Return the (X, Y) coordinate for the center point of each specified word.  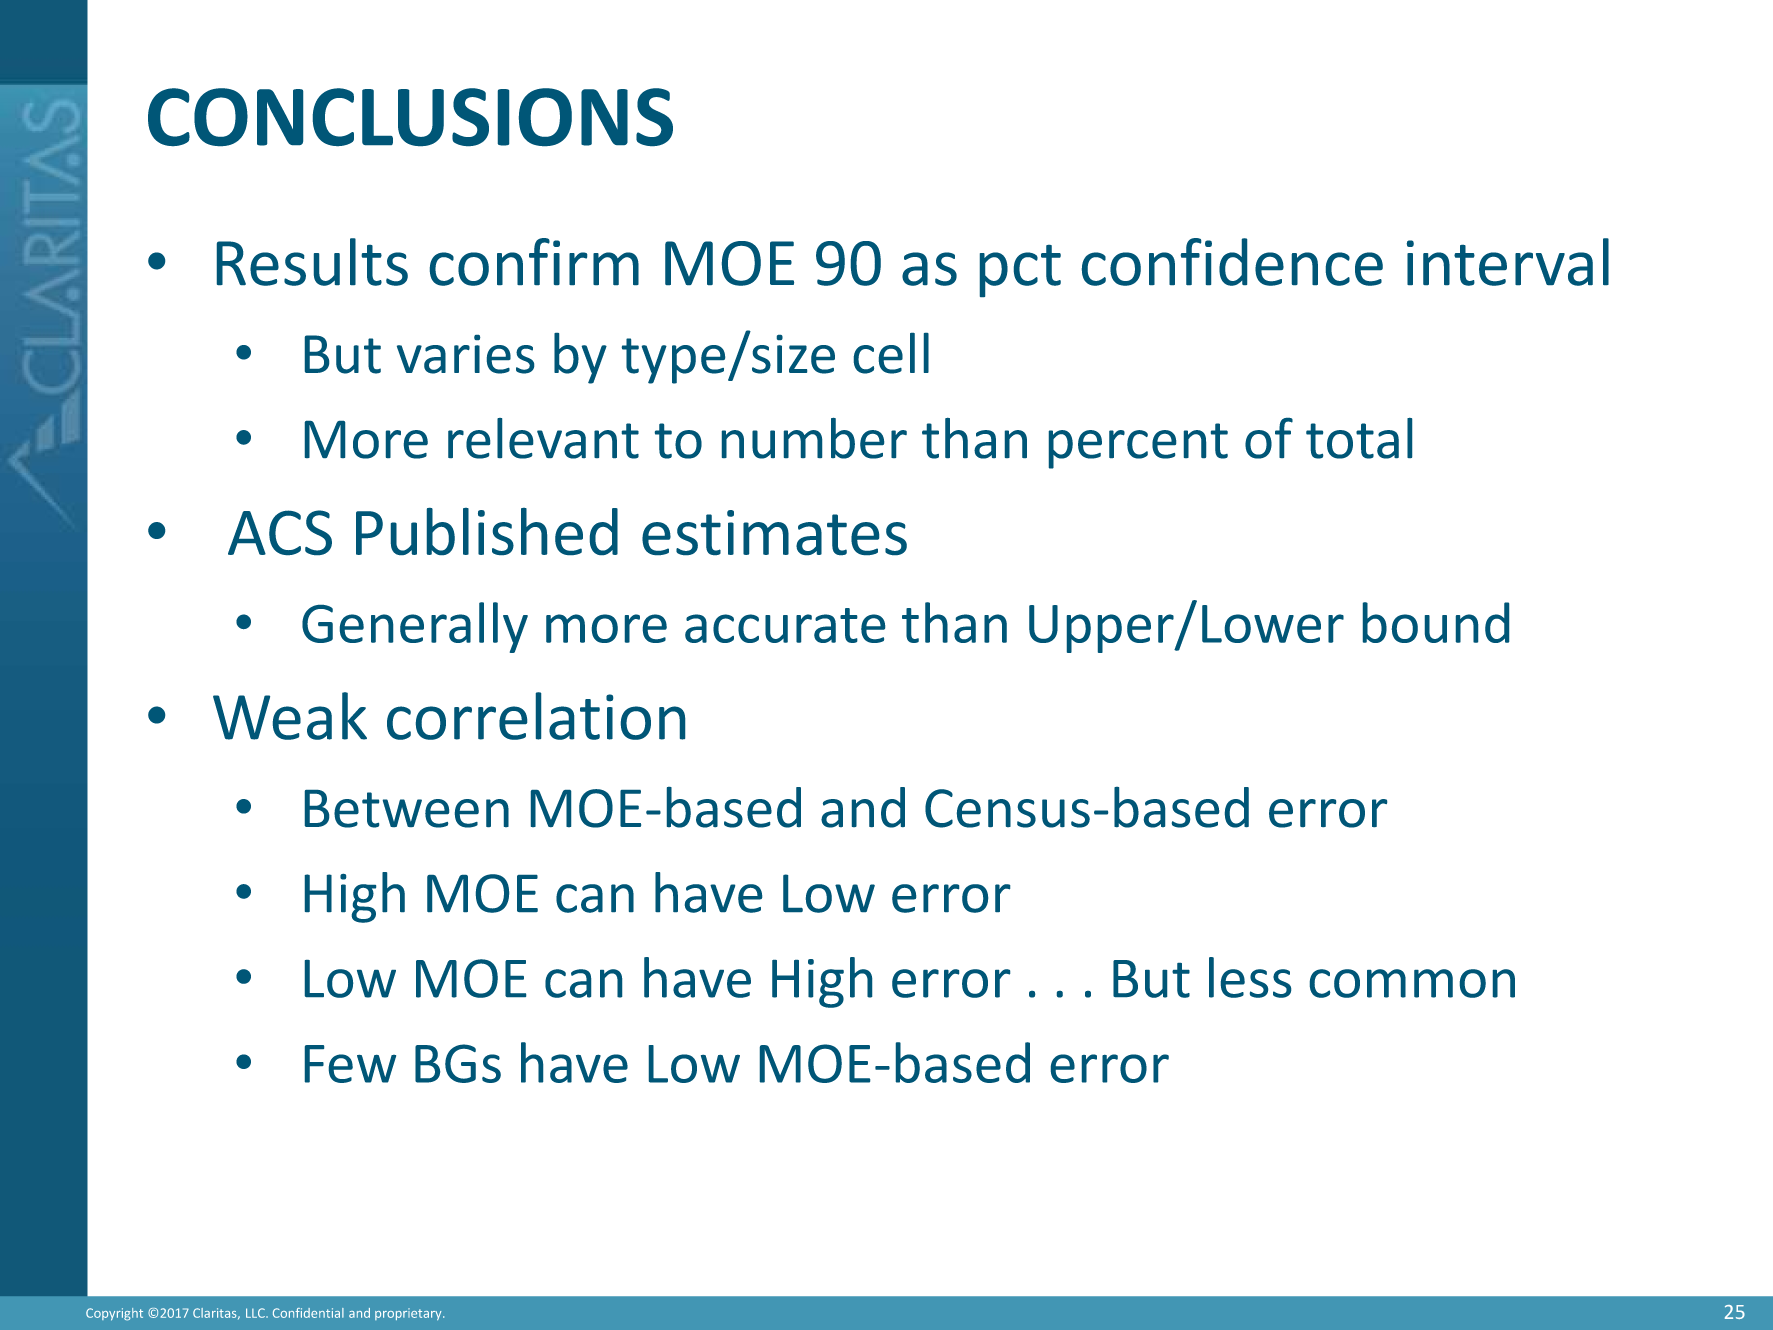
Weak (290, 716)
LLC (256, 1313)
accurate (785, 625)
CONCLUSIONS (410, 117)
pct (1020, 271)
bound (1436, 622)
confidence (1232, 262)
